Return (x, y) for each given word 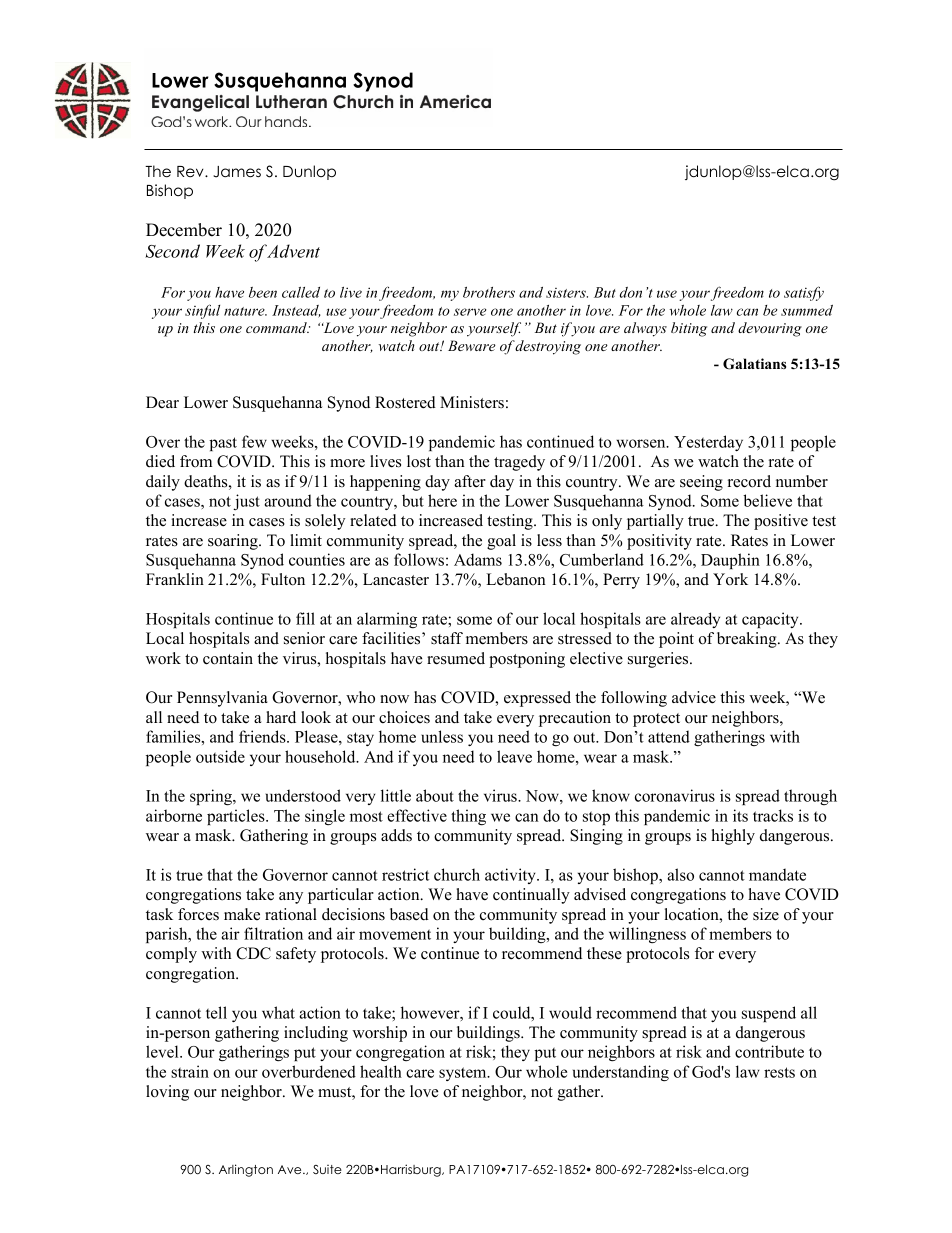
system (464, 1074)
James (237, 172)
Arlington (246, 1170)
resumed (456, 658)
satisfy (804, 293)
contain (228, 658)
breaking (748, 640)
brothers (489, 292)
